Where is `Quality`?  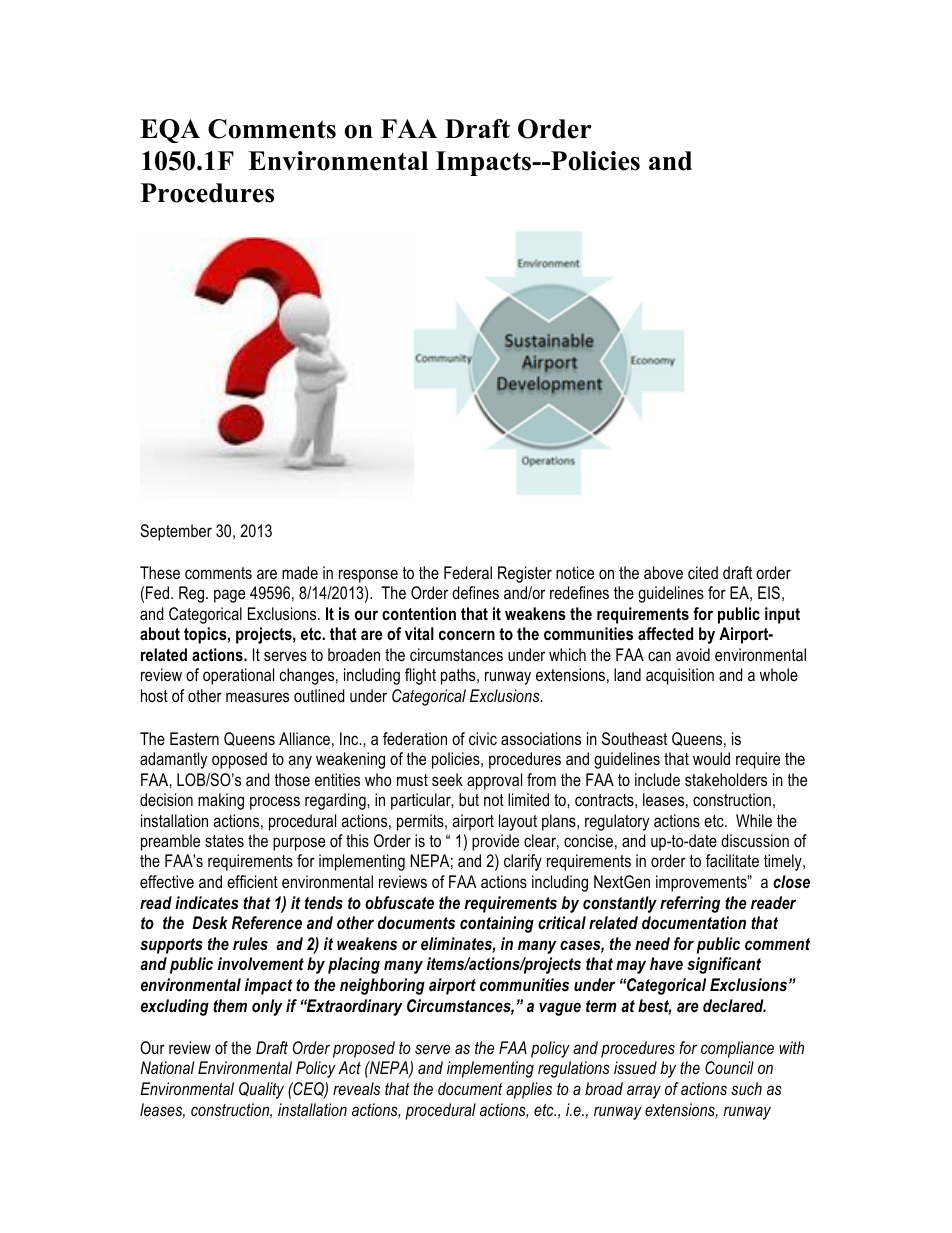
Quality is located at coordinates (261, 1090).
